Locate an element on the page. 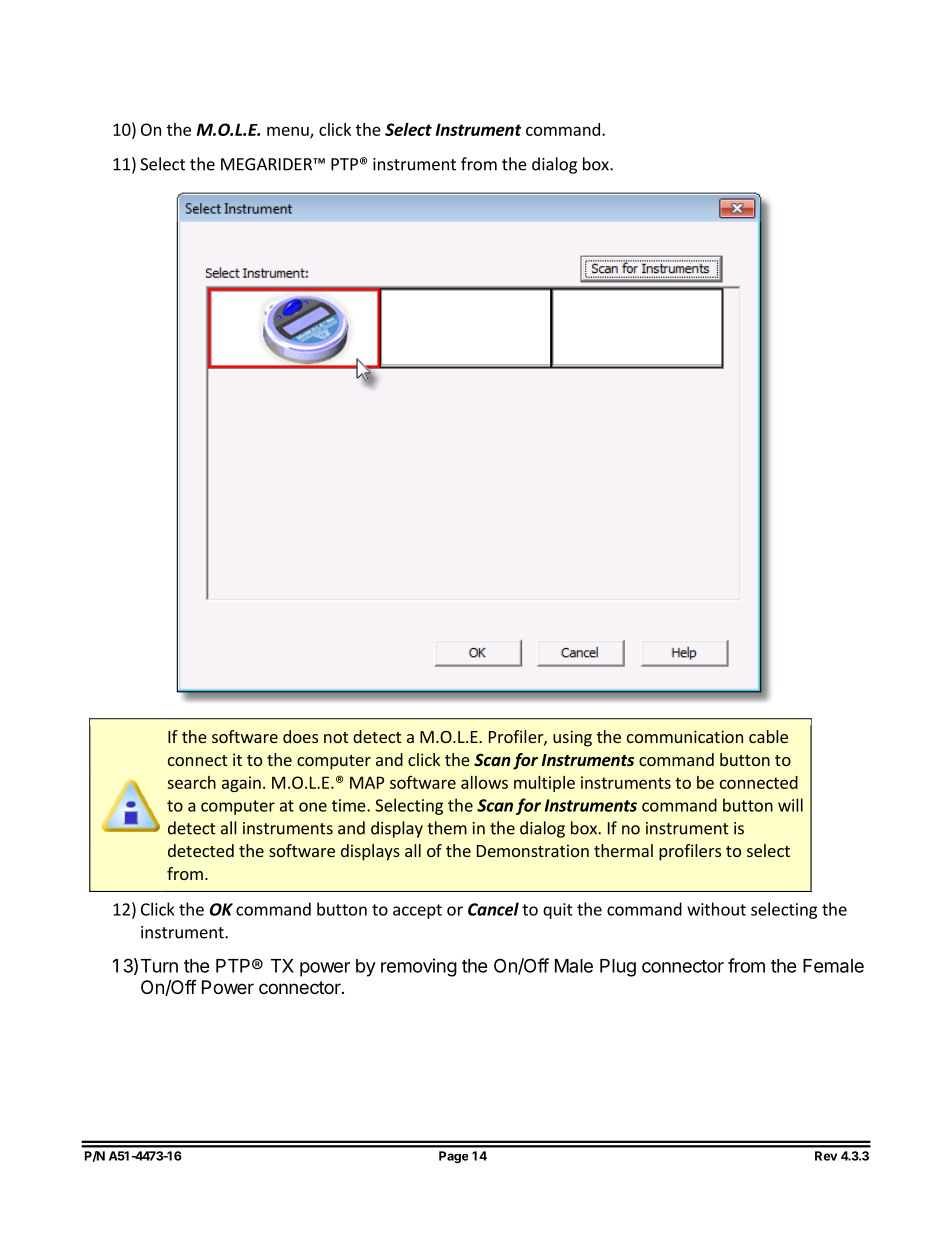 Image resolution: width=952 pixels, height=1233 pixels. allows is located at coordinates (484, 782).
